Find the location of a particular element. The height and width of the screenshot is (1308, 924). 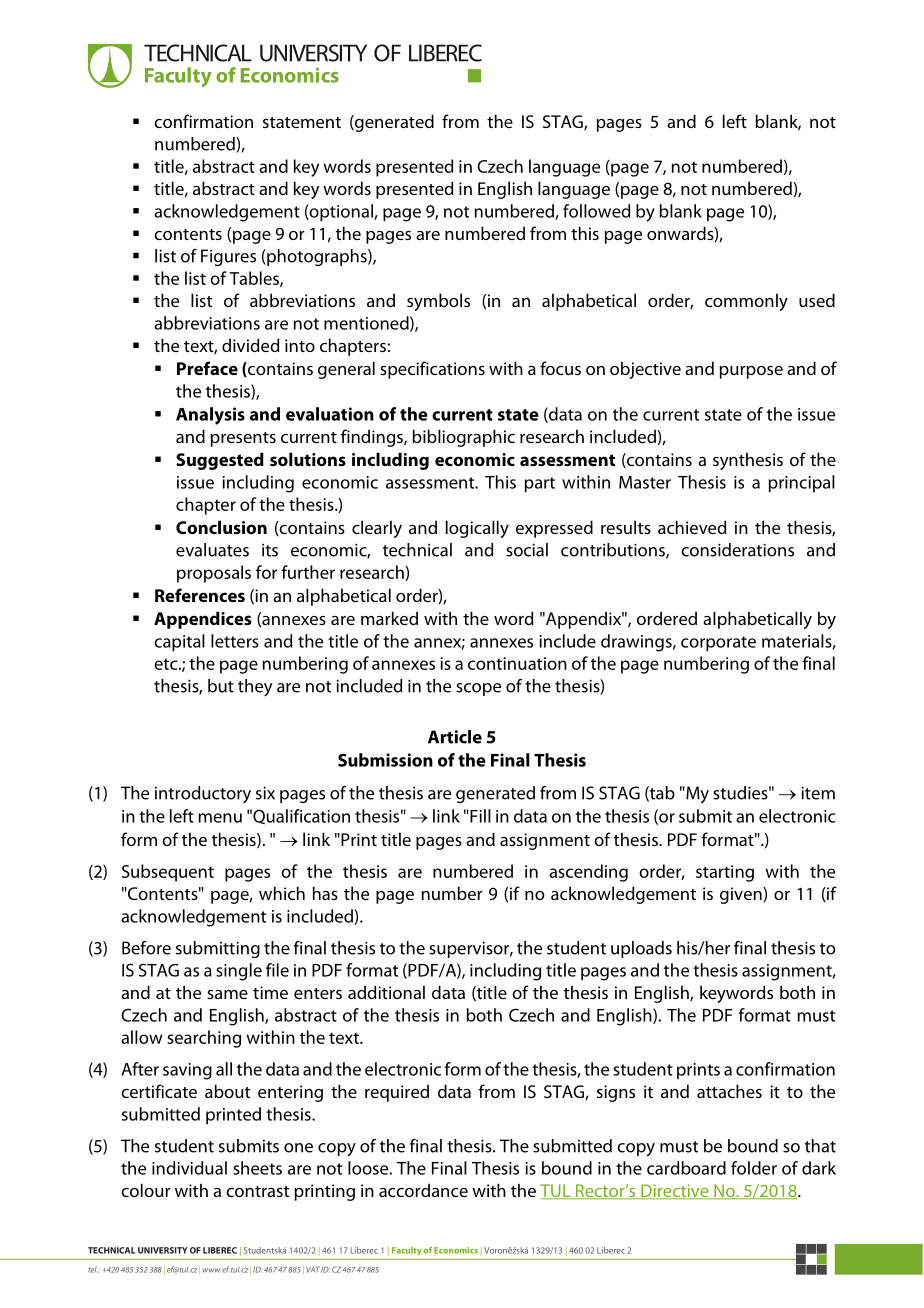

colour is located at coordinates (146, 1190).
